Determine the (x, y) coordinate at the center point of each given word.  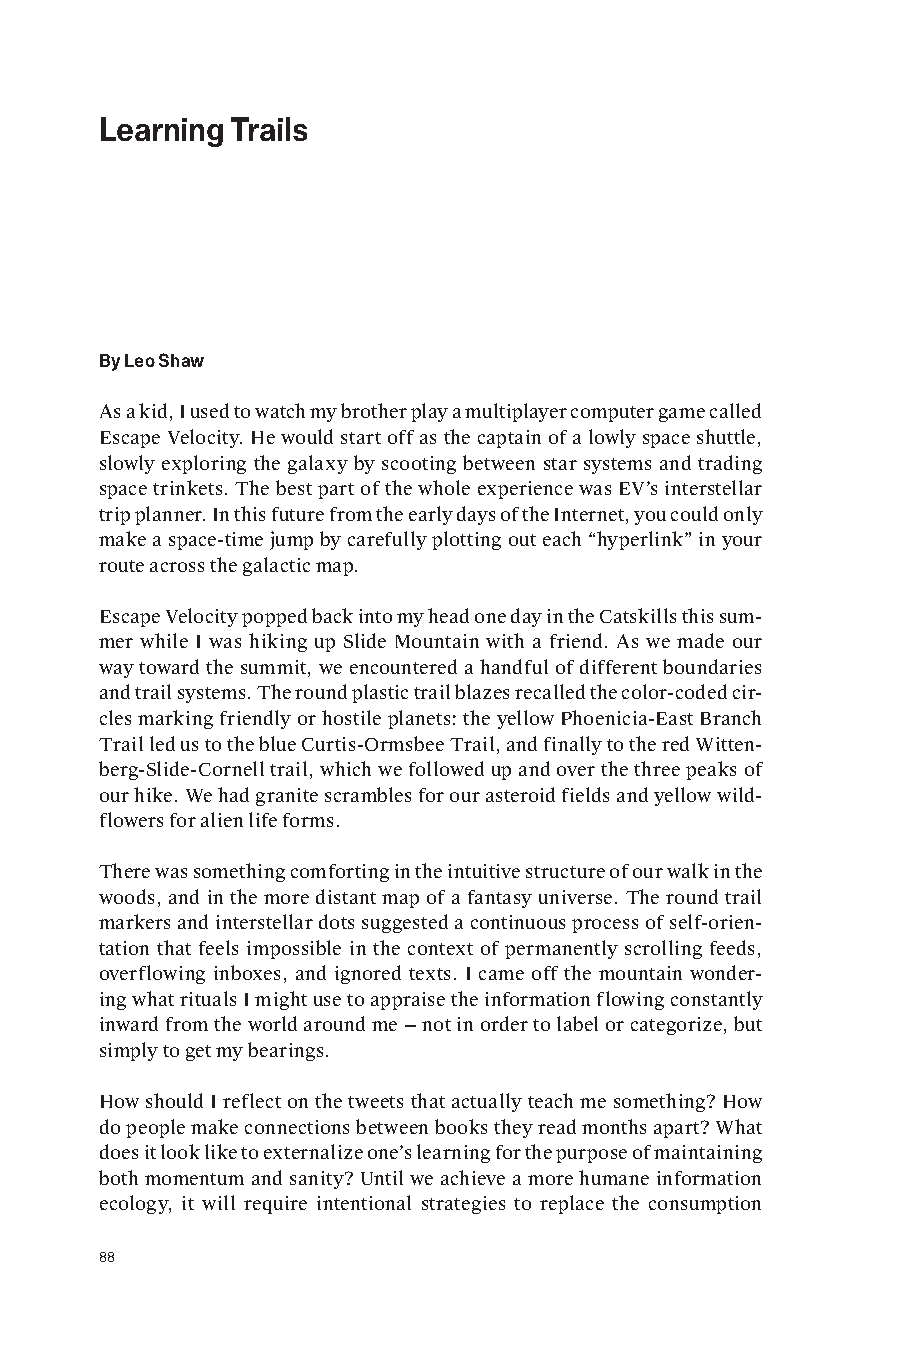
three (657, 768)
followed (446, 768)
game (682, 415)
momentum (194, 1179)
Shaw (181, 360)
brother (374, 410)
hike (153, 794)
